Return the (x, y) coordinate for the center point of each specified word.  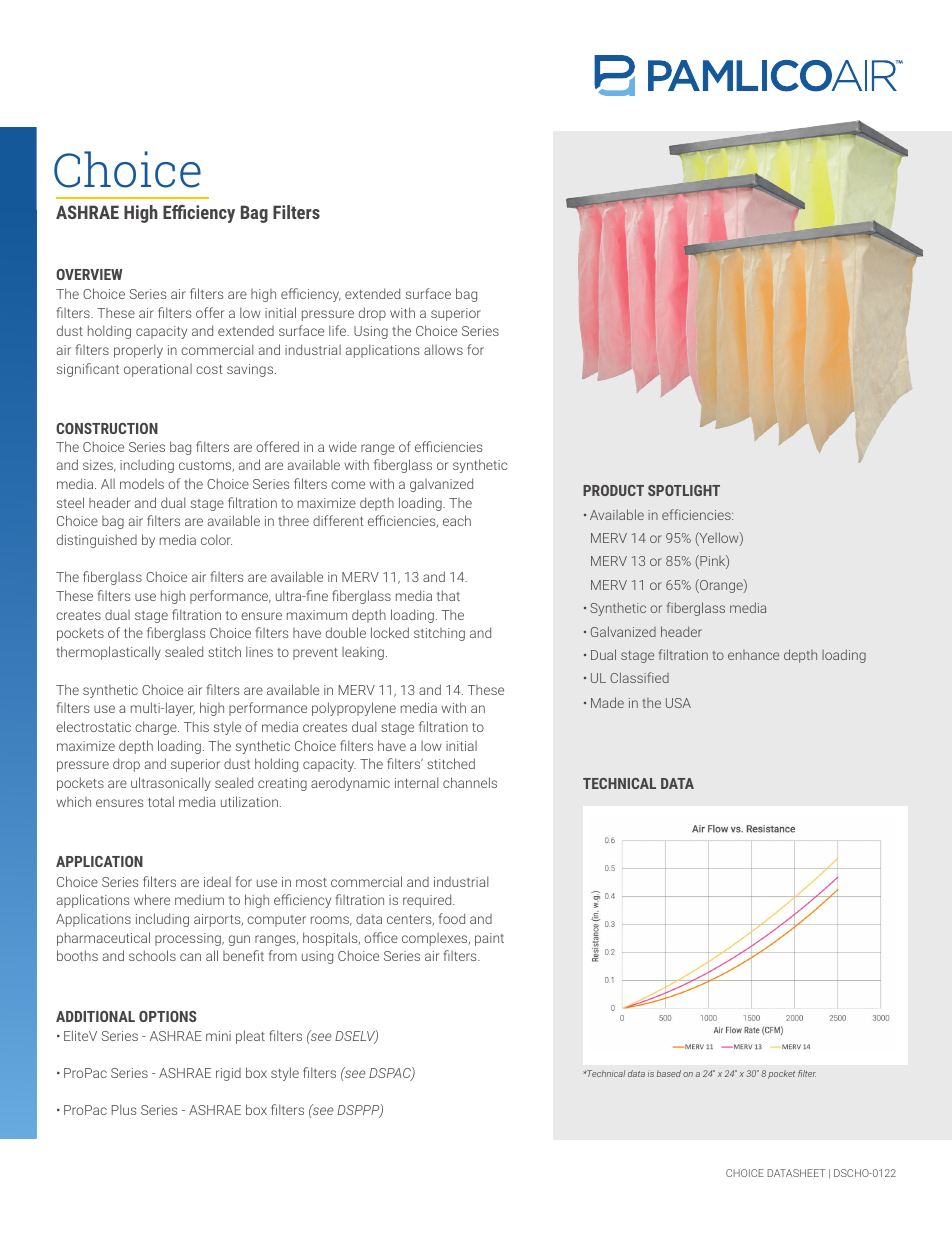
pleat (250, 1037)
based (669, 1073)
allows (443, 349)
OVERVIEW (89, 274)
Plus (124, 1109)
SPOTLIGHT (684, 490)
